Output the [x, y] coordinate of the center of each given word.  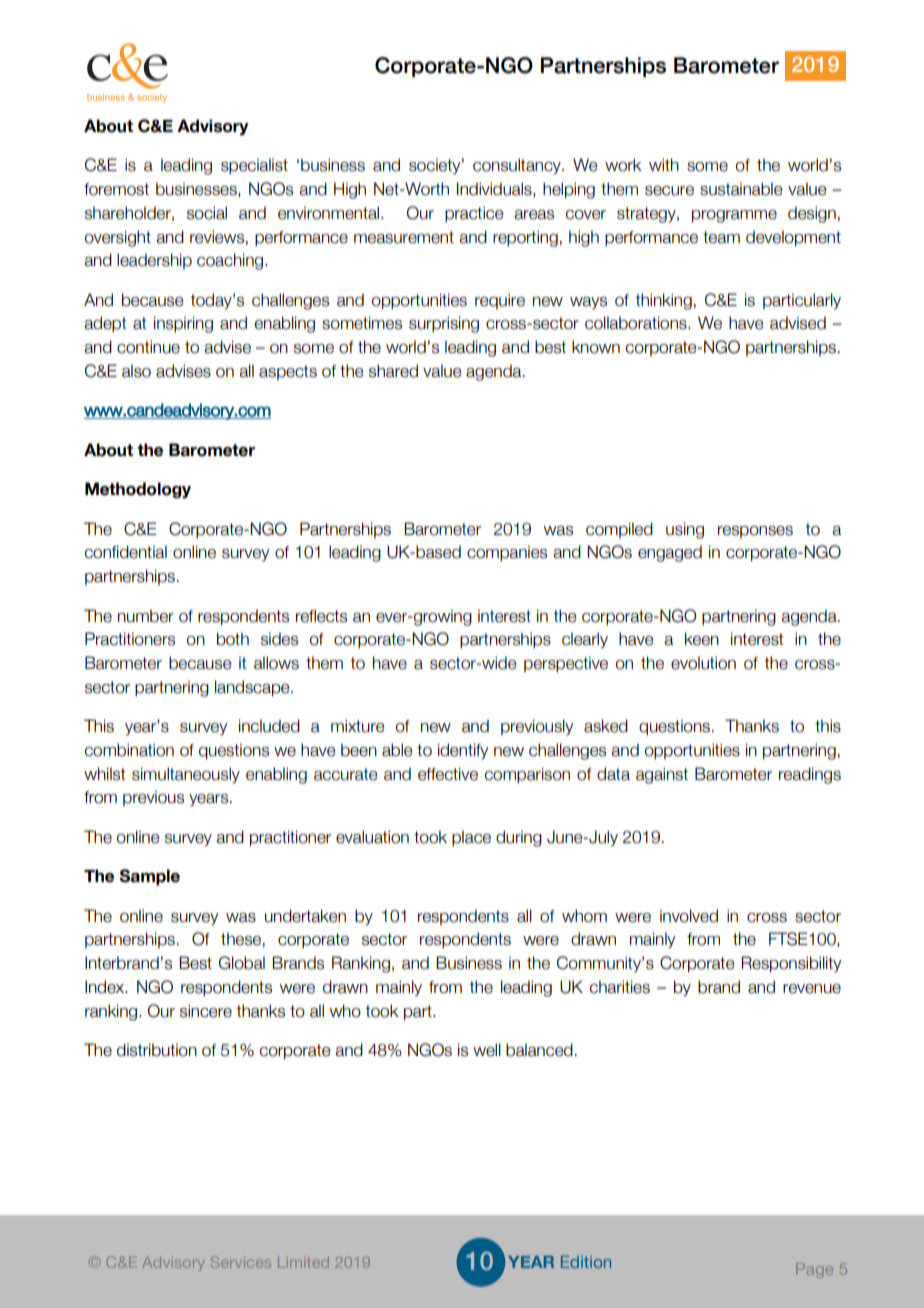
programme [734, 216]
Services [241, 1262]
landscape [253, 688]
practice [474, 214]
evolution [703, 663]
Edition [586, 1262]
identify [463, 751]
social [207, 213]
